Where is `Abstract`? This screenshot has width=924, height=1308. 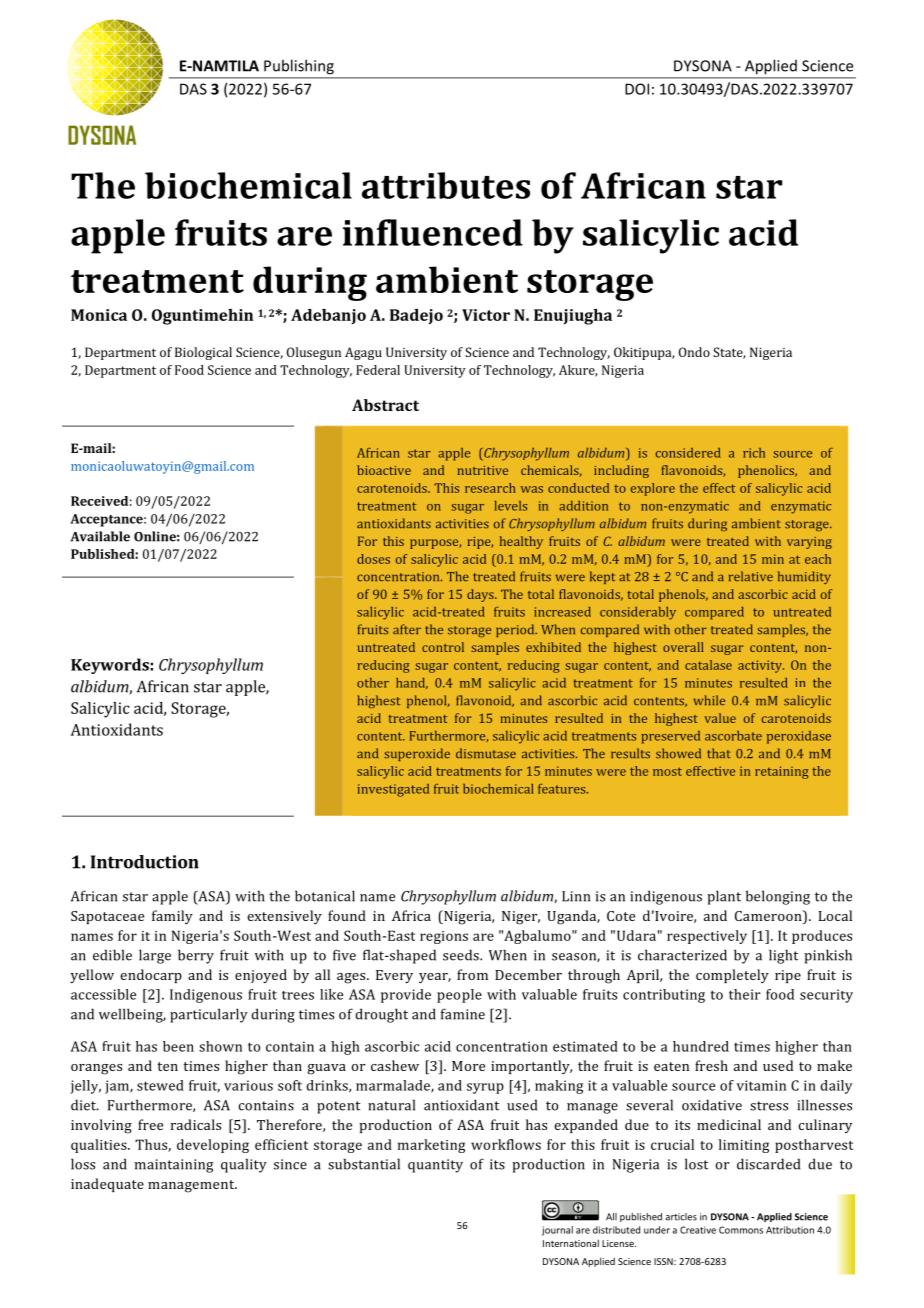
Abstract is located at coordinates (385, 405).
